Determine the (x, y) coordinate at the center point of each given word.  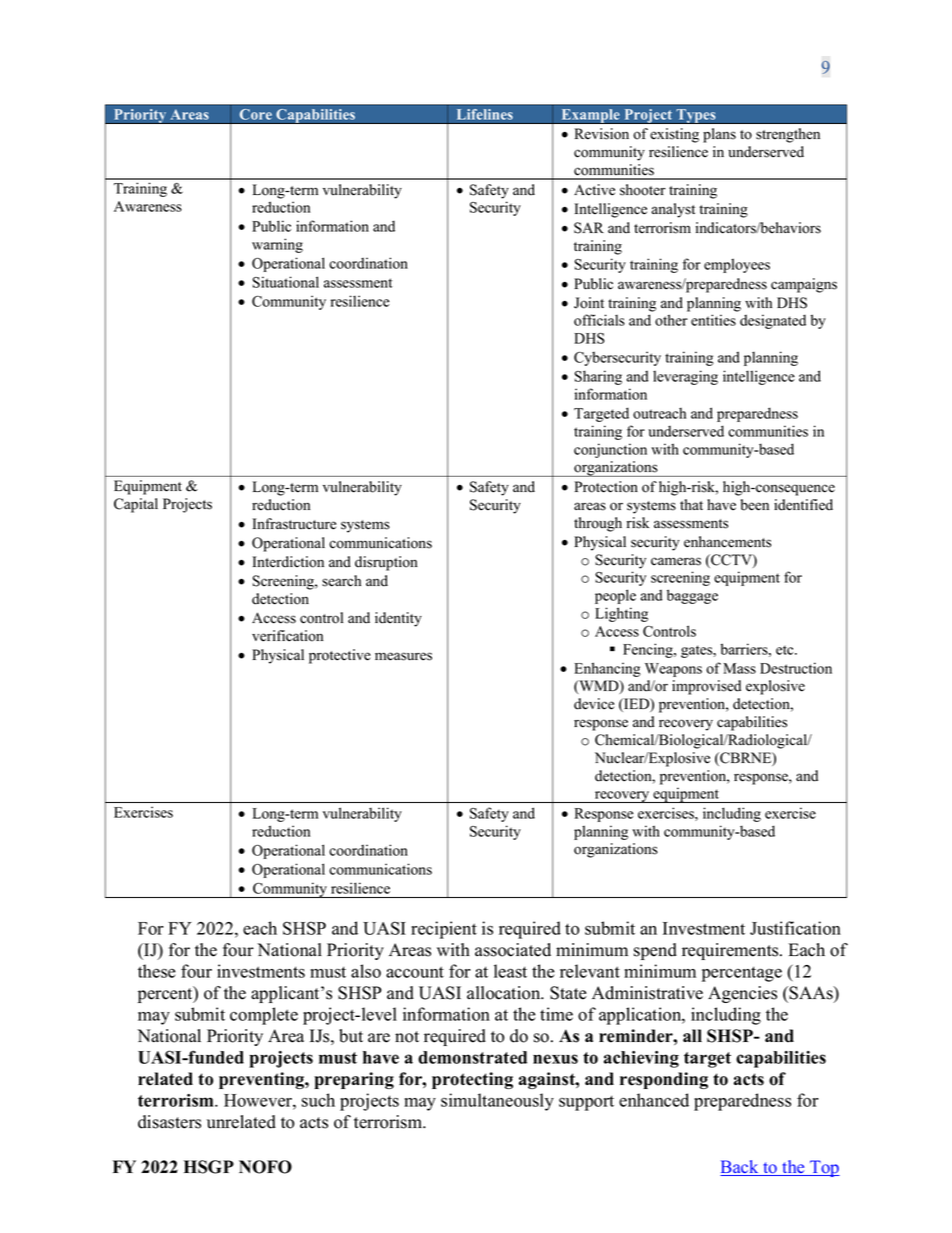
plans (719, 135)
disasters (169, 1122)
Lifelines (485, 114)
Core (255, 114)
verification (287, 636)
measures (403, 656)
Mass (739, 668)
